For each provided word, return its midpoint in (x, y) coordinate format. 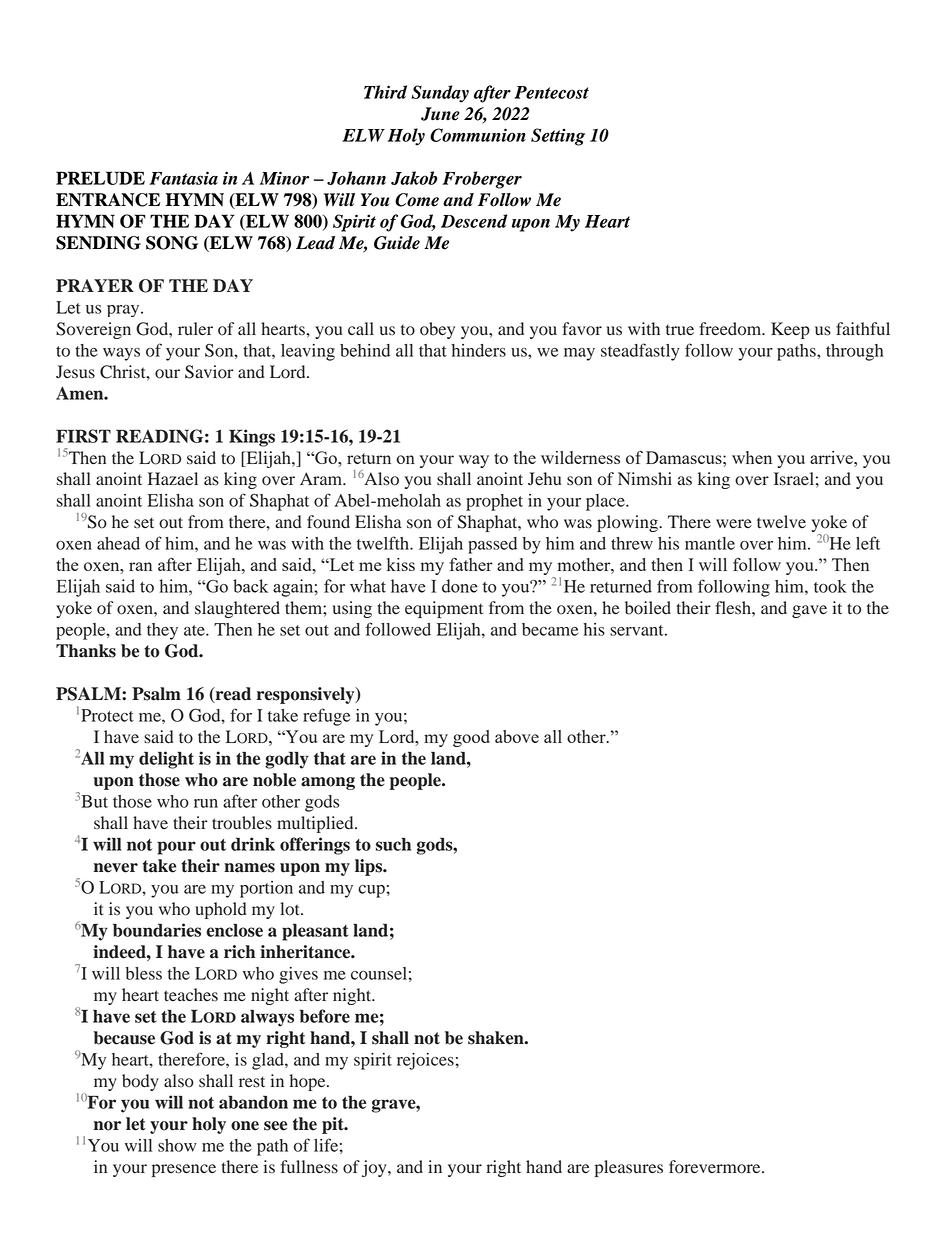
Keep (790, 330)
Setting (558, 137)
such (393, 844)
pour (176, 848)
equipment (444, 609)
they (162, 631)
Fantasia (183, 178)
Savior (209, 372)
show (177, 1145)
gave (809, 611)
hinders (478, 350)
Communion (478, 135)
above (517, 736)
